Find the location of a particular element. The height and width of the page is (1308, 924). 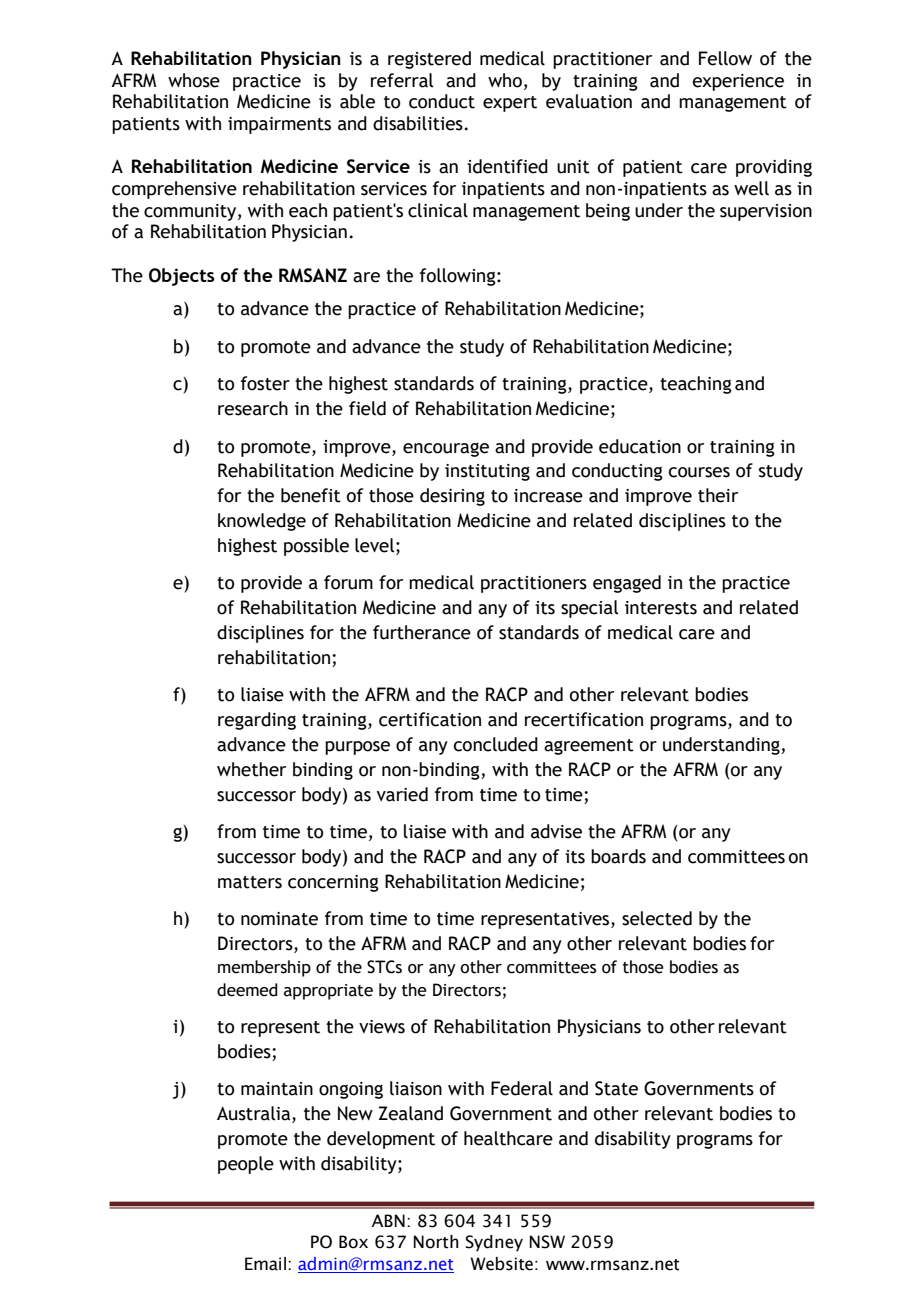

views is located at coordinates (382, 1027).
